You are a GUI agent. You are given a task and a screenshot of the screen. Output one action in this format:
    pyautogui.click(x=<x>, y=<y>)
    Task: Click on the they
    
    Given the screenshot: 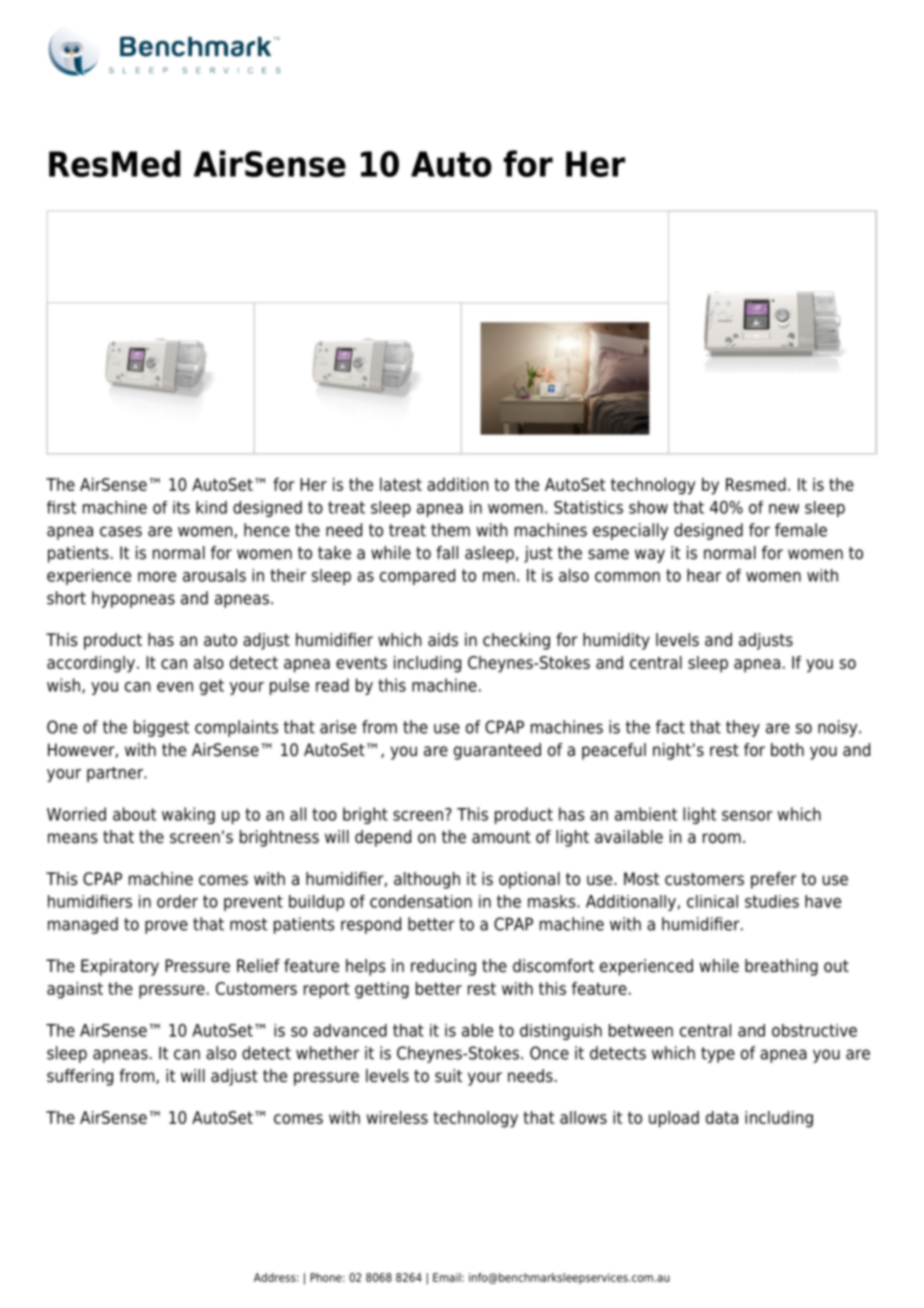 What is the action you would take?
    pyautogui.click(x=743, y=728)
